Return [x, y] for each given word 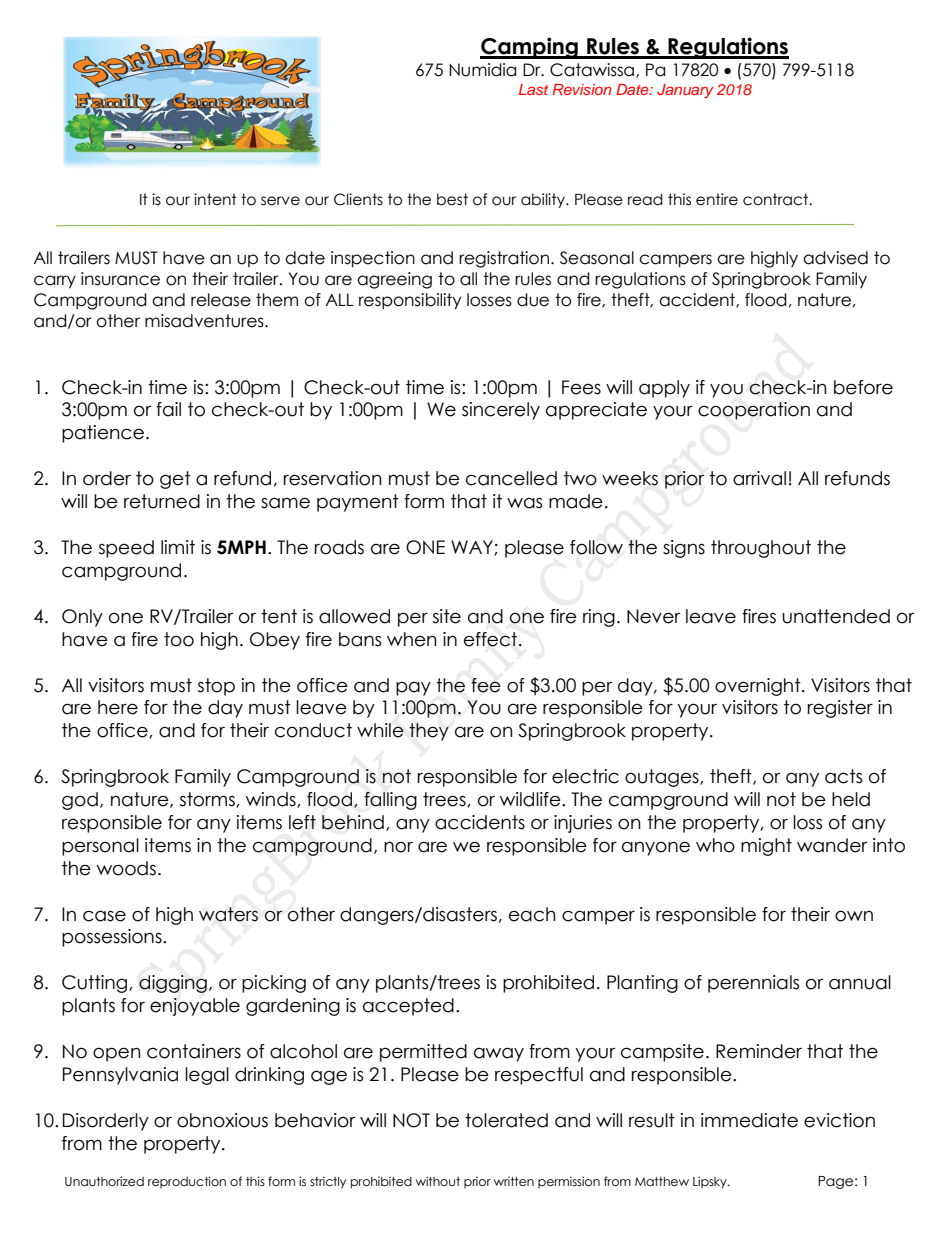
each [532, 914]
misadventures [205, 321]
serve [280, 201]
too [179, 639]
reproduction [187, 1182]
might [766, 847]
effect [490, 639]
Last [533, 89]
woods [126, 868]
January [685, 91]
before [863, 387]
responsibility [410, 301]
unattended [836, 616]
